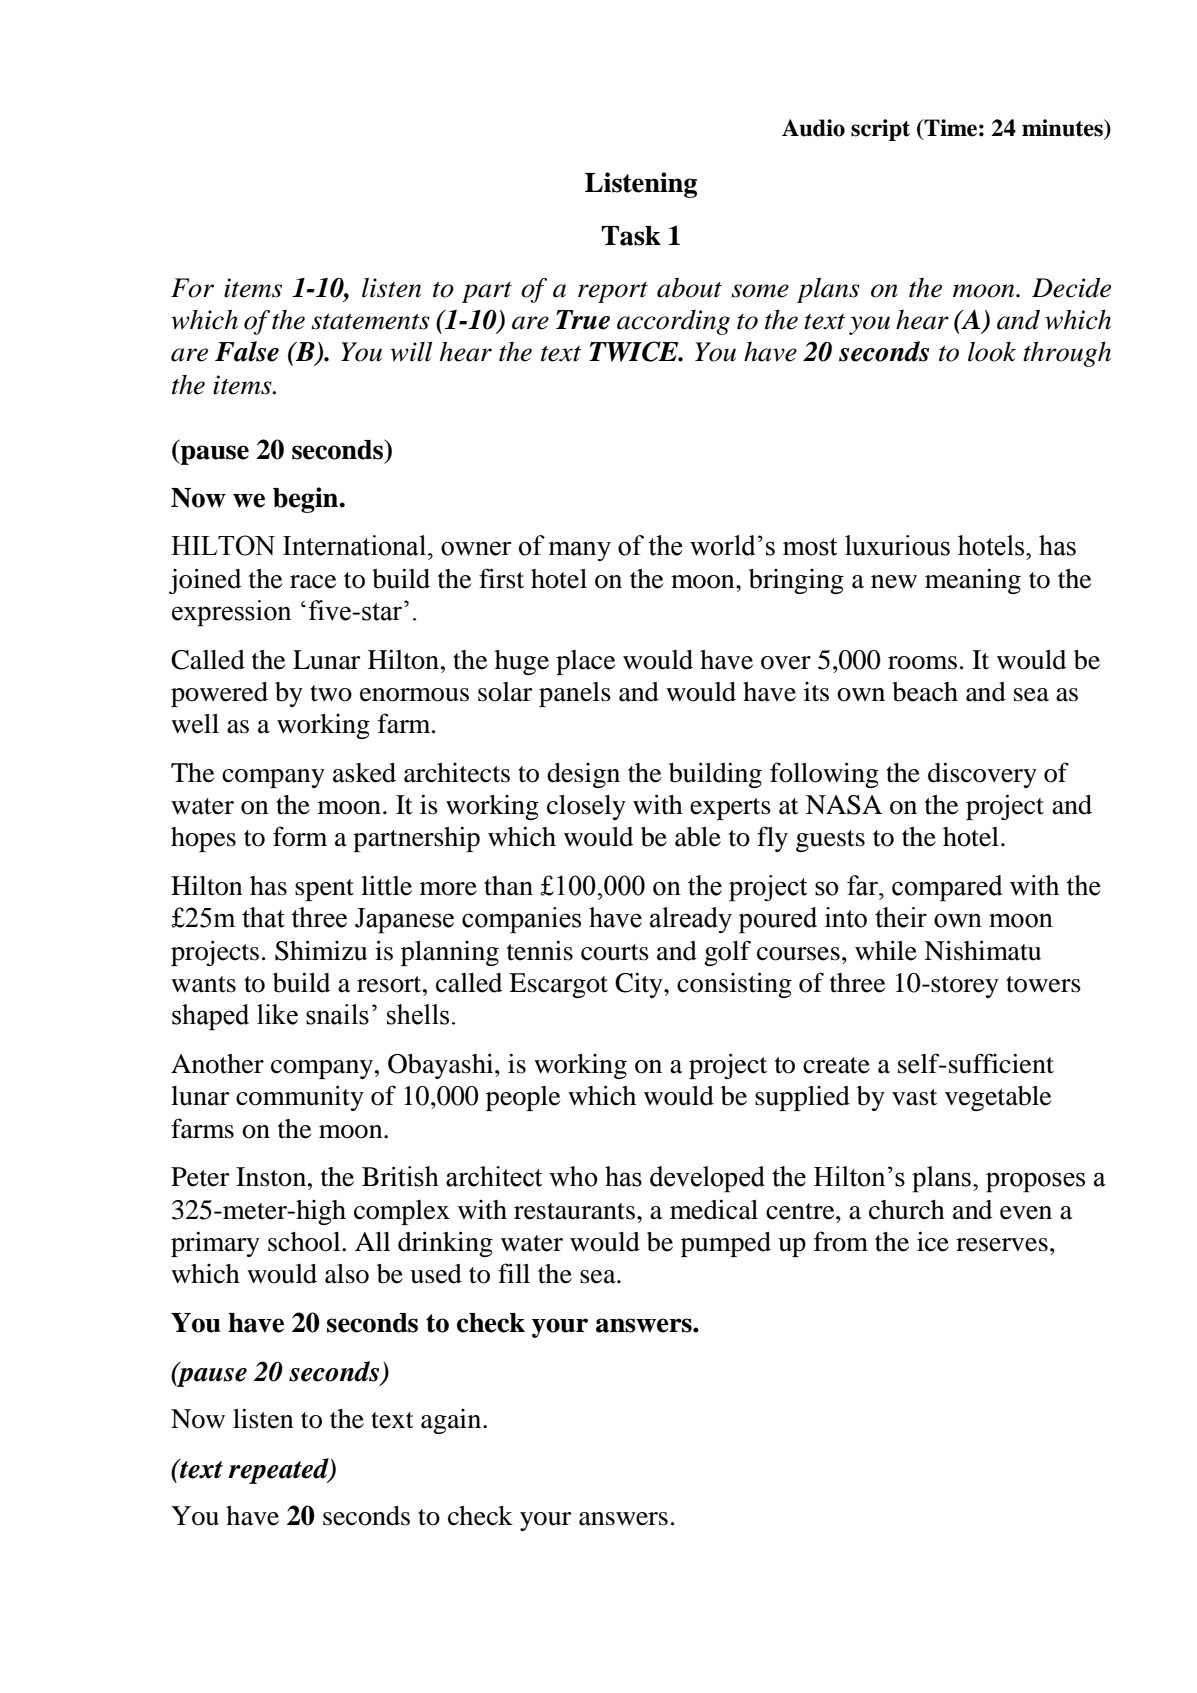 Image resolution: width=1197 pixels, height=1693 pixels. I want to click on look, so click(992, 352).
